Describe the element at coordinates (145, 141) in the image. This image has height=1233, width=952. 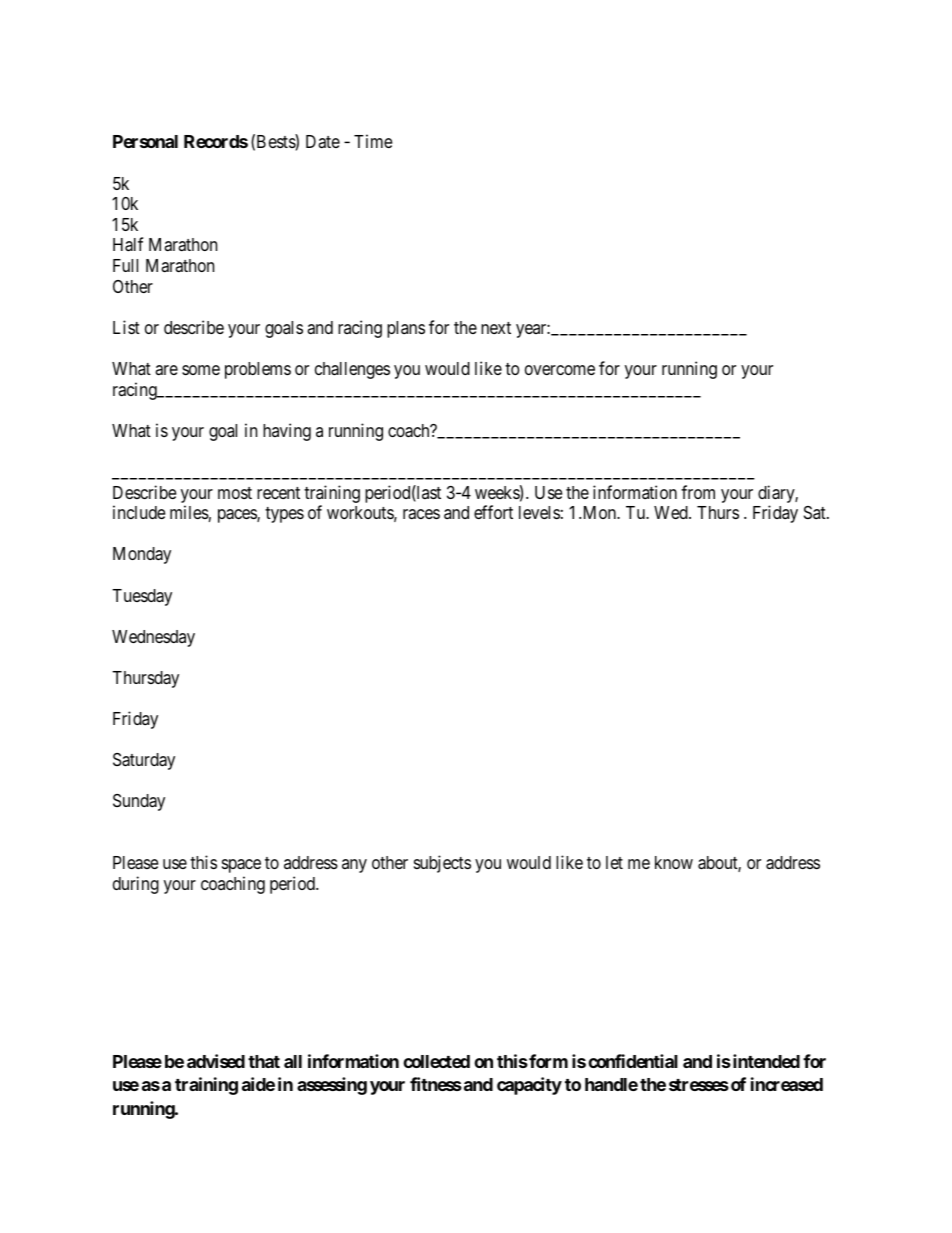
I see `Personal` at that location.
